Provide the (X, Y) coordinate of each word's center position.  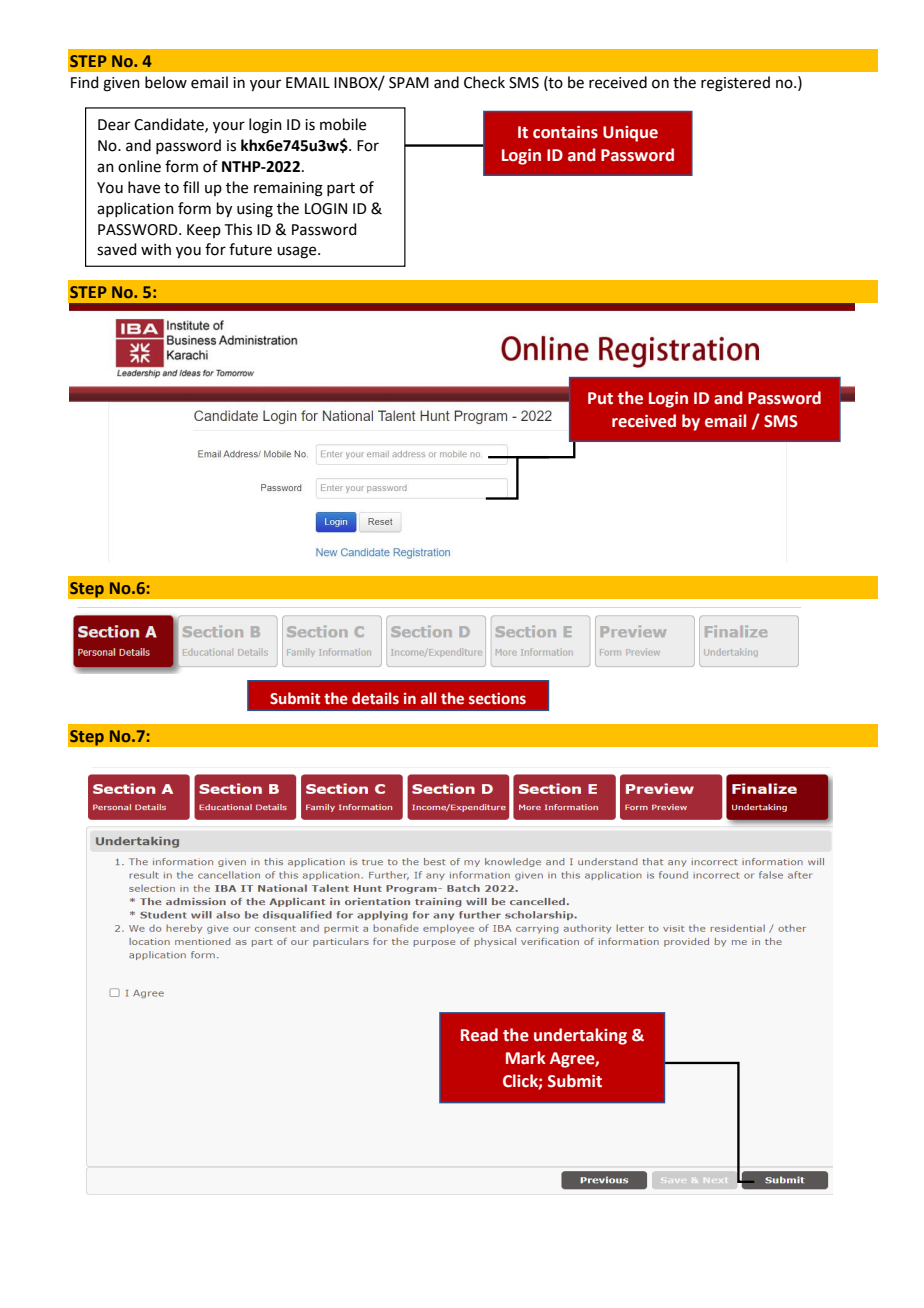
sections (497, 699)
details (375, 698)
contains (565, 132)
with (156, 249)
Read (479, 1035)
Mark (526, 1058)
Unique (630, 134)
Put (600, 398)
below (166, 82)
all (428, 698)
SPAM (409, 83)
